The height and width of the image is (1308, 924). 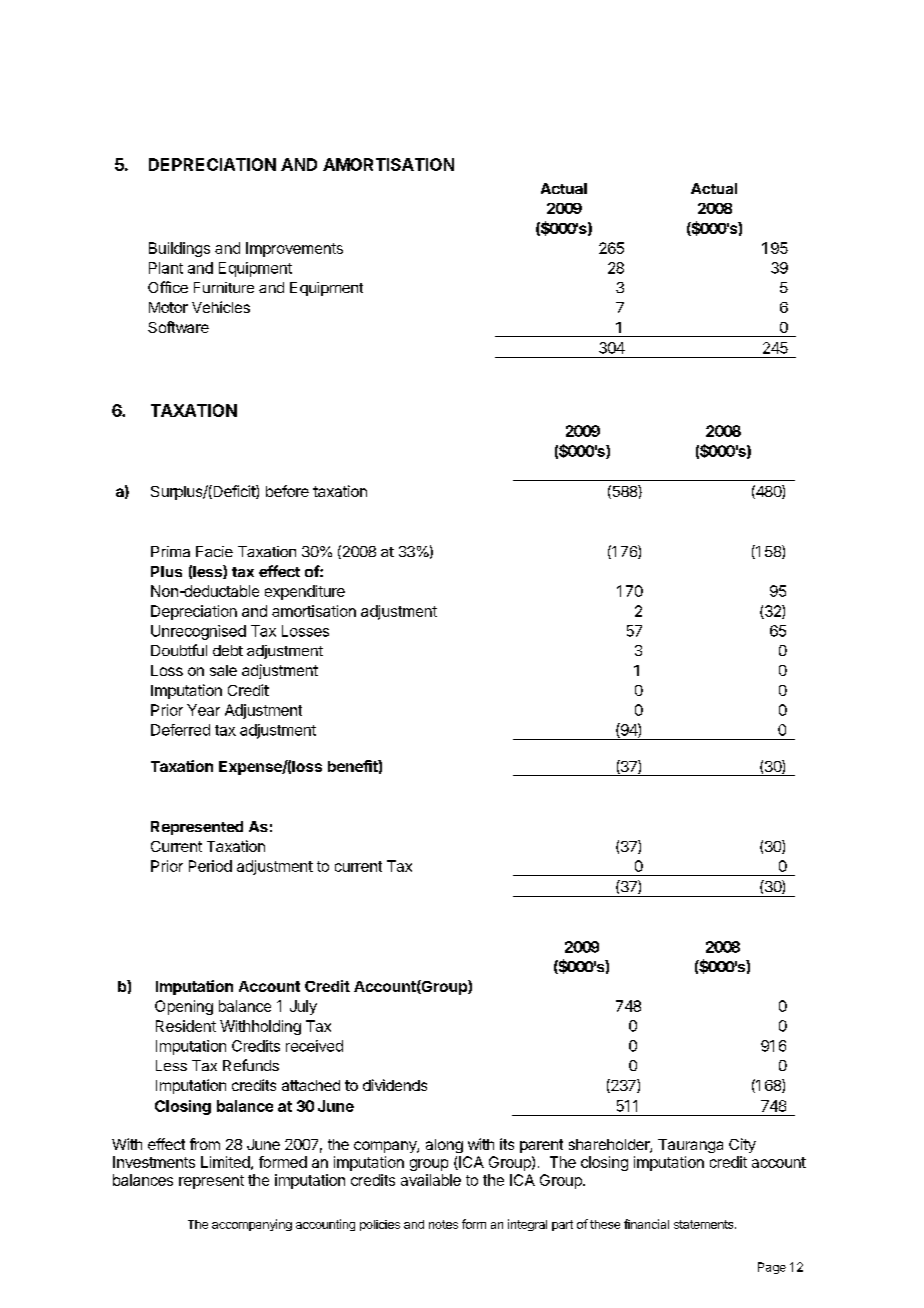 What do you see at coordinates (305, 592) in the image?
I see `expenditure` at bounding box center [305, 592].
